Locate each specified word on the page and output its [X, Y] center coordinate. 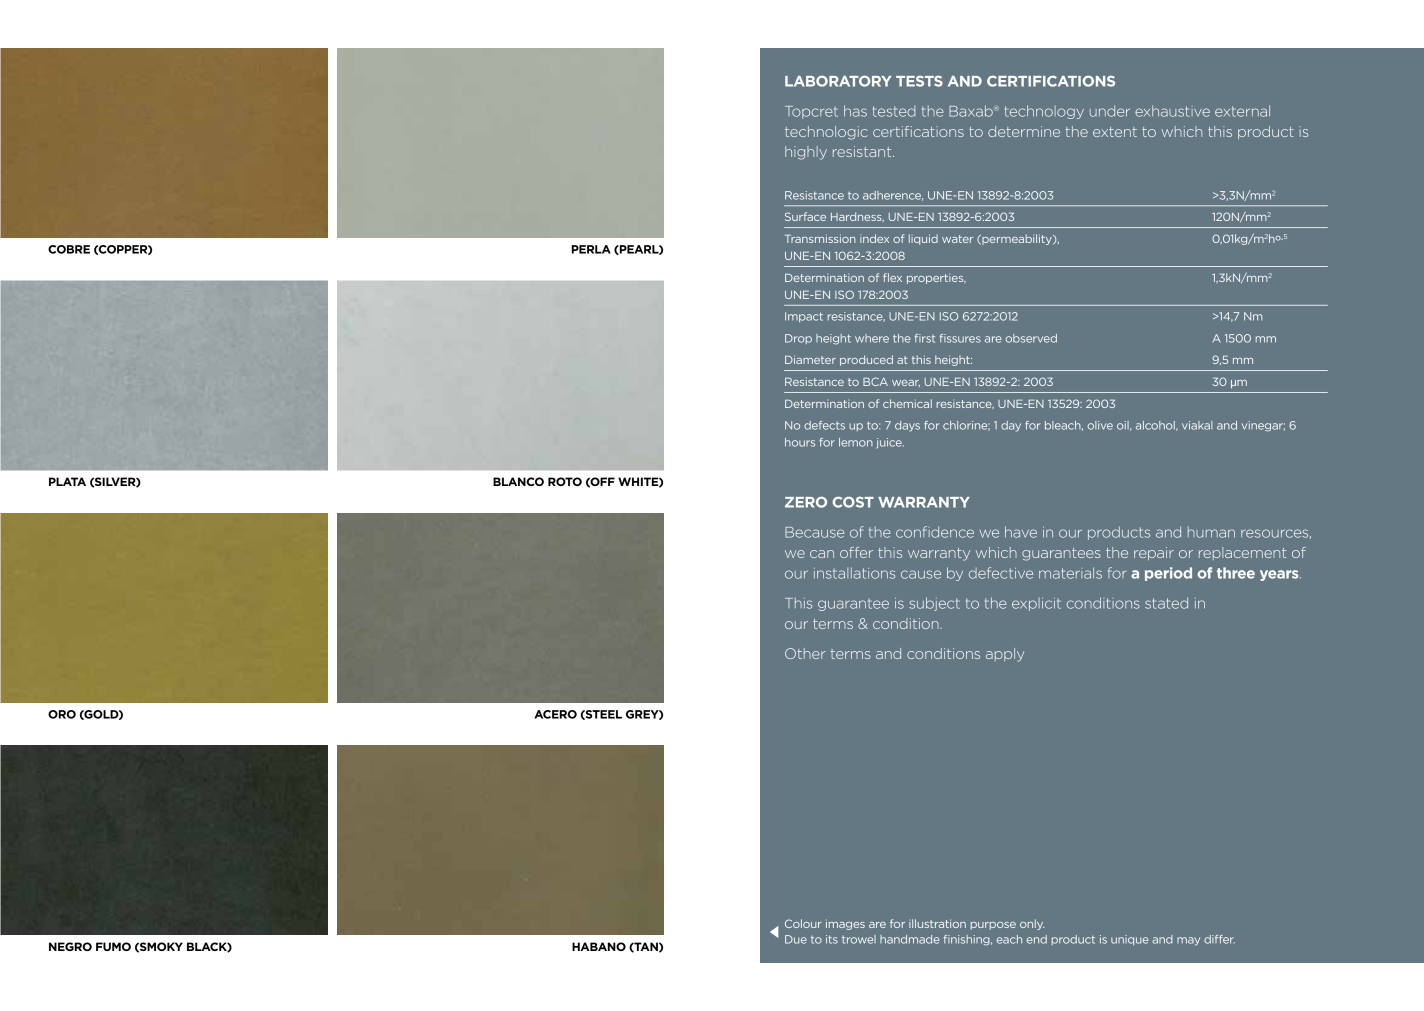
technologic [826, 133]
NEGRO [70, 946]
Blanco [518, 481]
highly [806, 153]
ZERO [806, 502]
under [1110, 111]
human [1211, 532]
